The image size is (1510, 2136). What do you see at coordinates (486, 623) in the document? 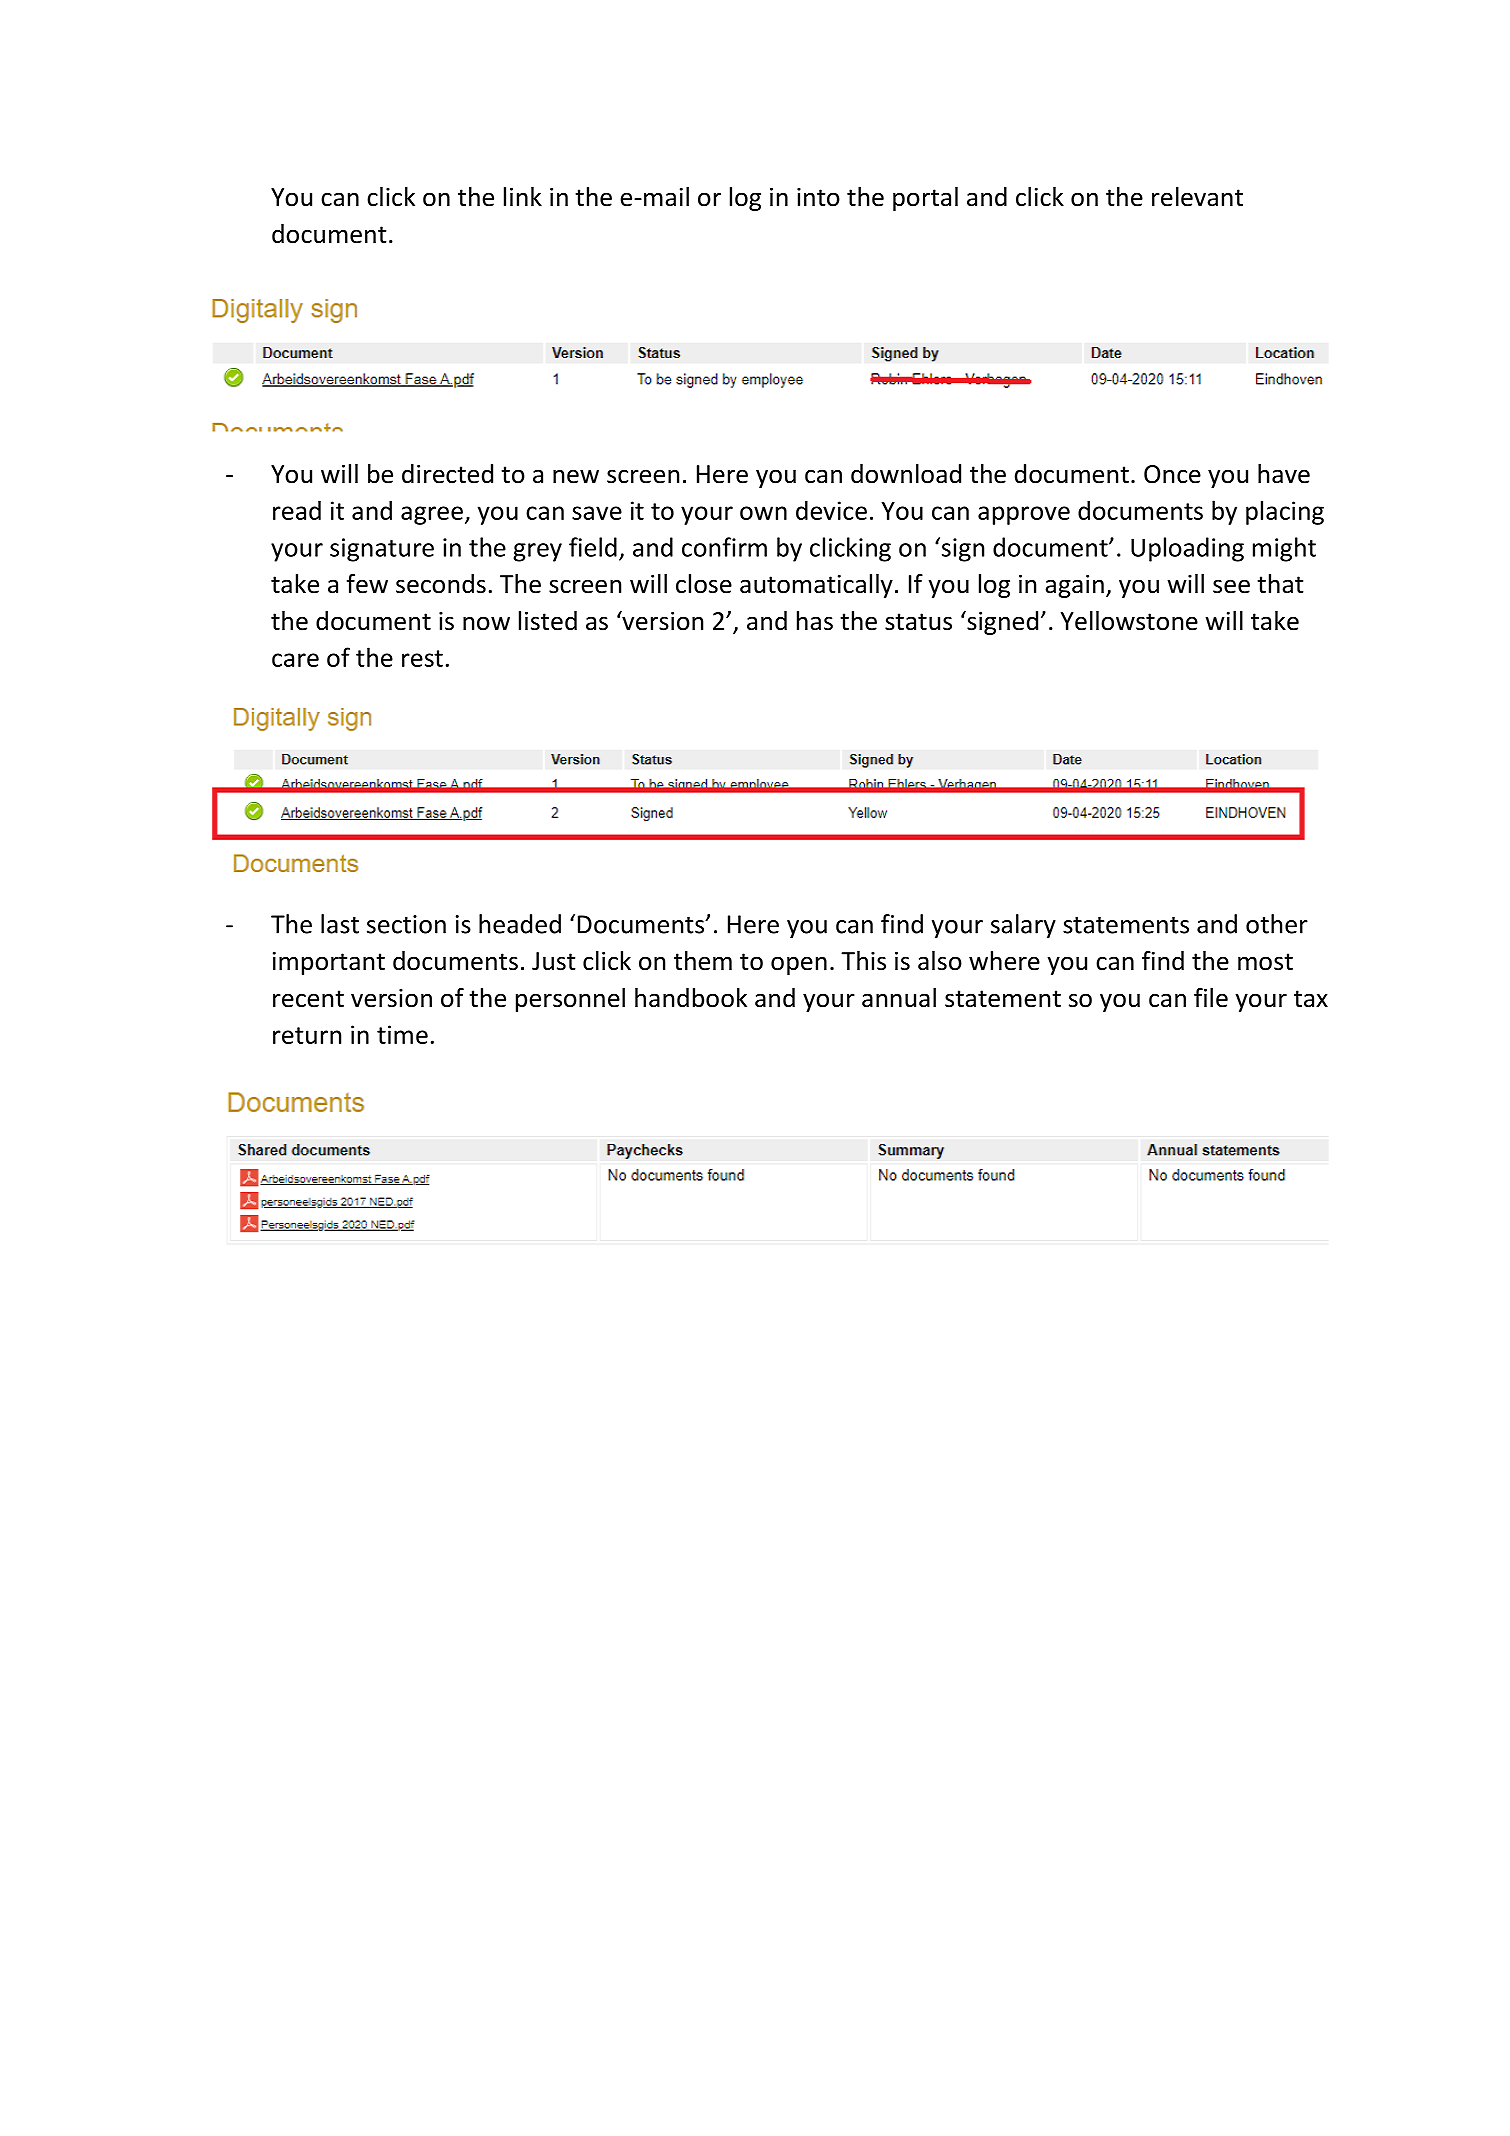
I see `now` at bounding box center [486, 623].
